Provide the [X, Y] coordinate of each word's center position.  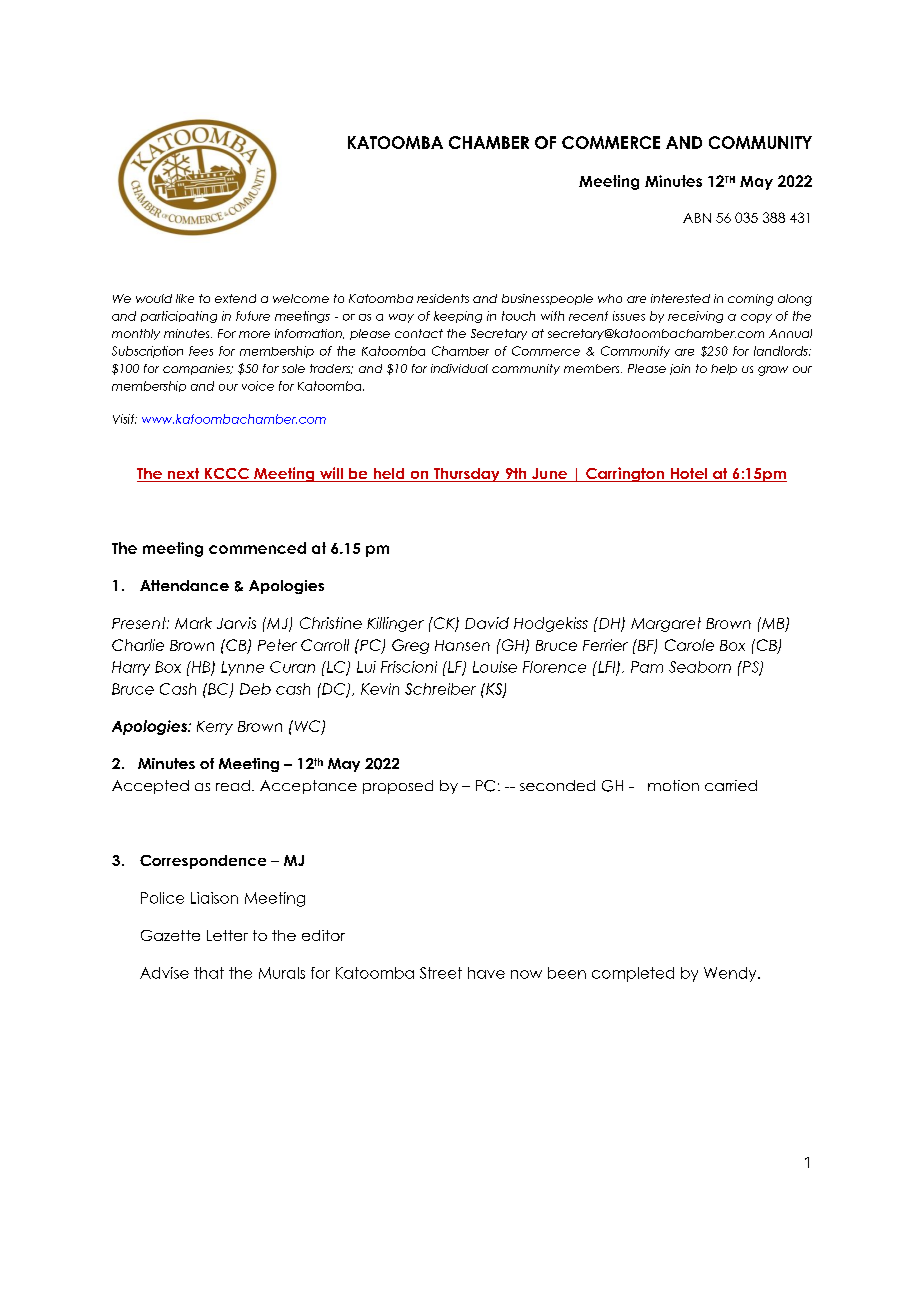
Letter [227, 935]
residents [443, 298]
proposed [398, 787]
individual [459, 368]
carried [731, 785]
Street [441, 973]
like [185, 298]
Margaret [666, 624]
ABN [697, 218]
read [233, 785]
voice [258, 386]
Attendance [184, 585]
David [487, 623]
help [724, 369]
